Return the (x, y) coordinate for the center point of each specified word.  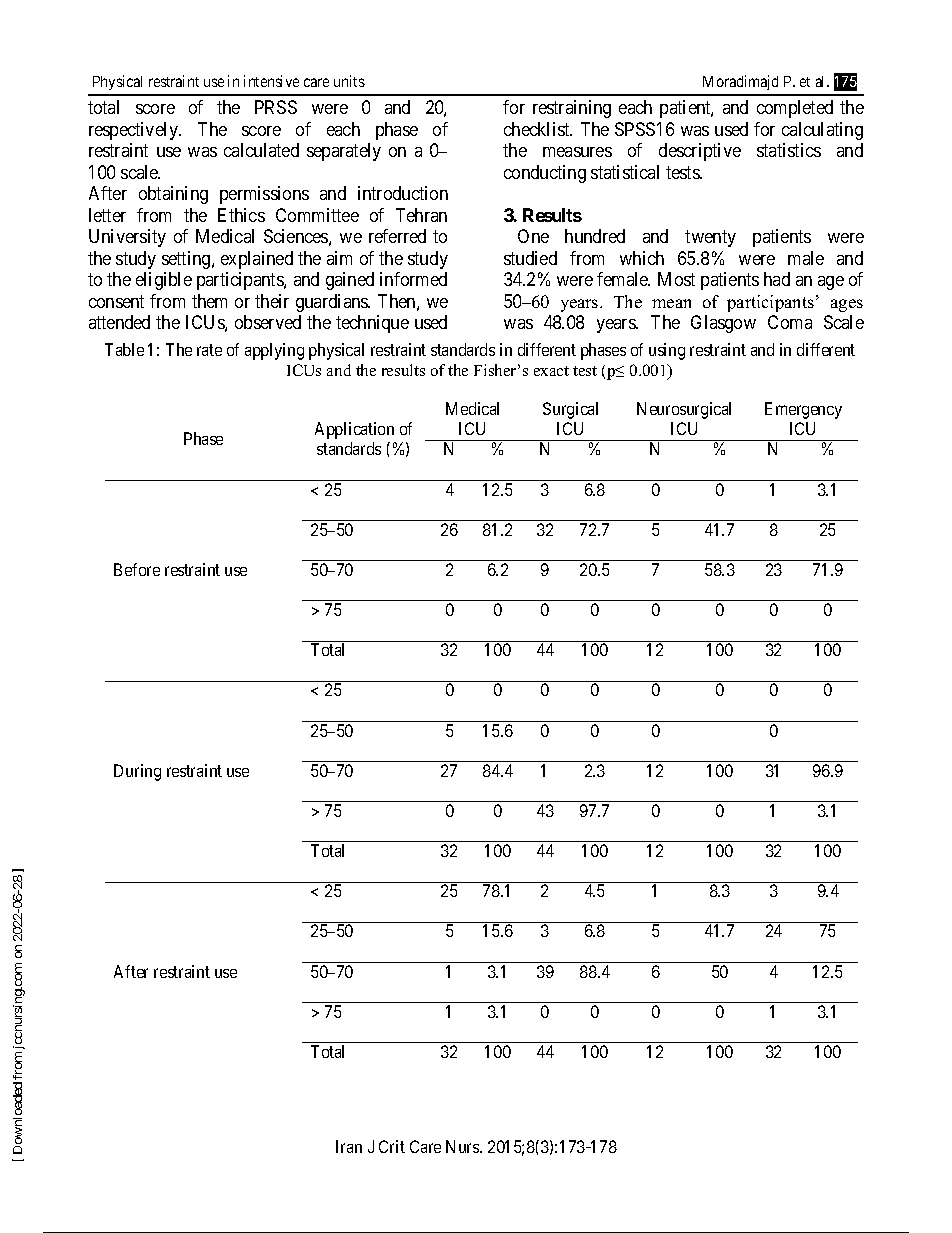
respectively (134, 131)
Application (354, 430)
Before (137, 569)
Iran (349, 1146)
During (137, 772)
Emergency (803, 410)
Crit (392, 1146)
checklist (538, 129)
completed (795, 109)
